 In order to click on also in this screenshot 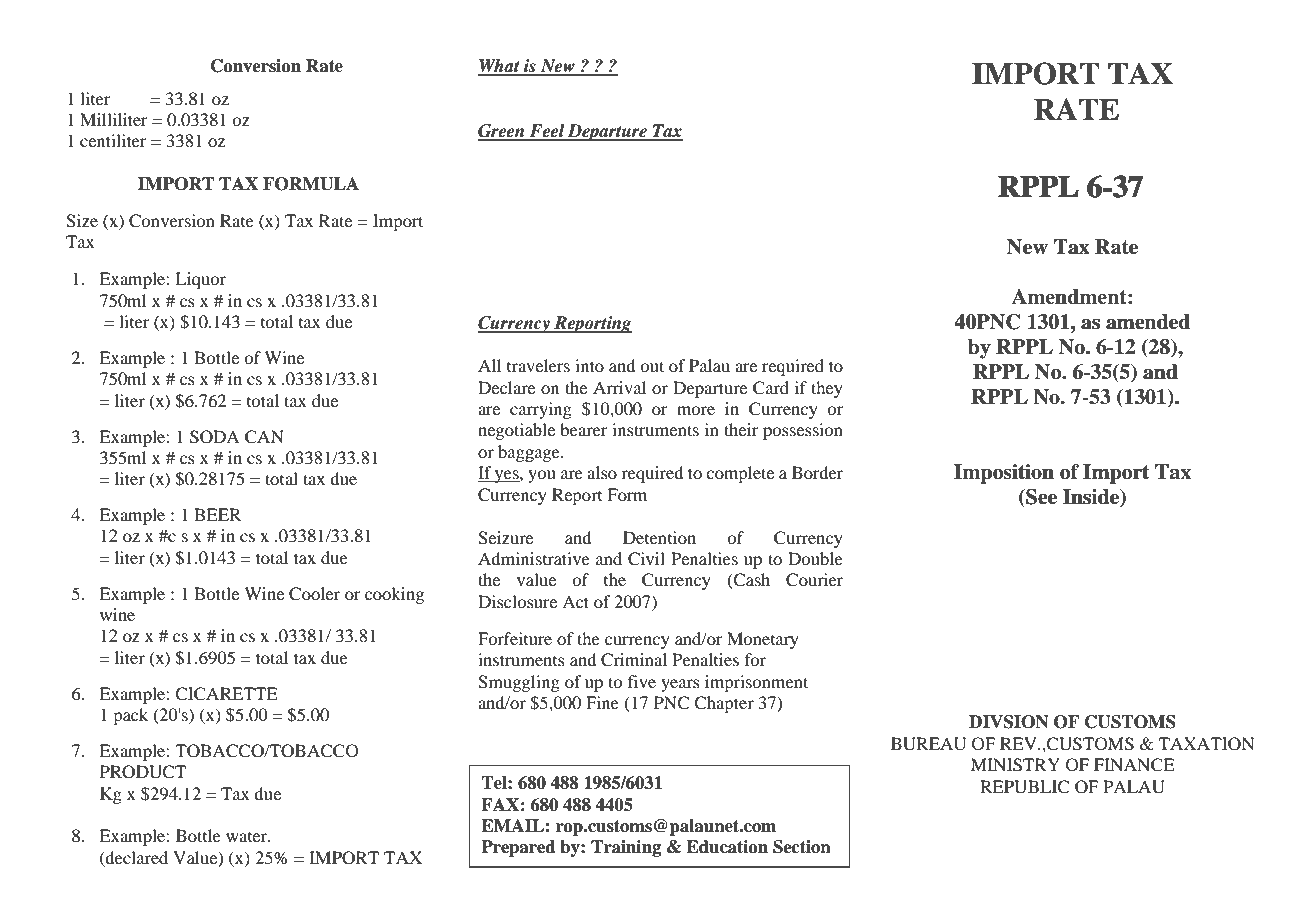, I will do `click(602, 472)`.
